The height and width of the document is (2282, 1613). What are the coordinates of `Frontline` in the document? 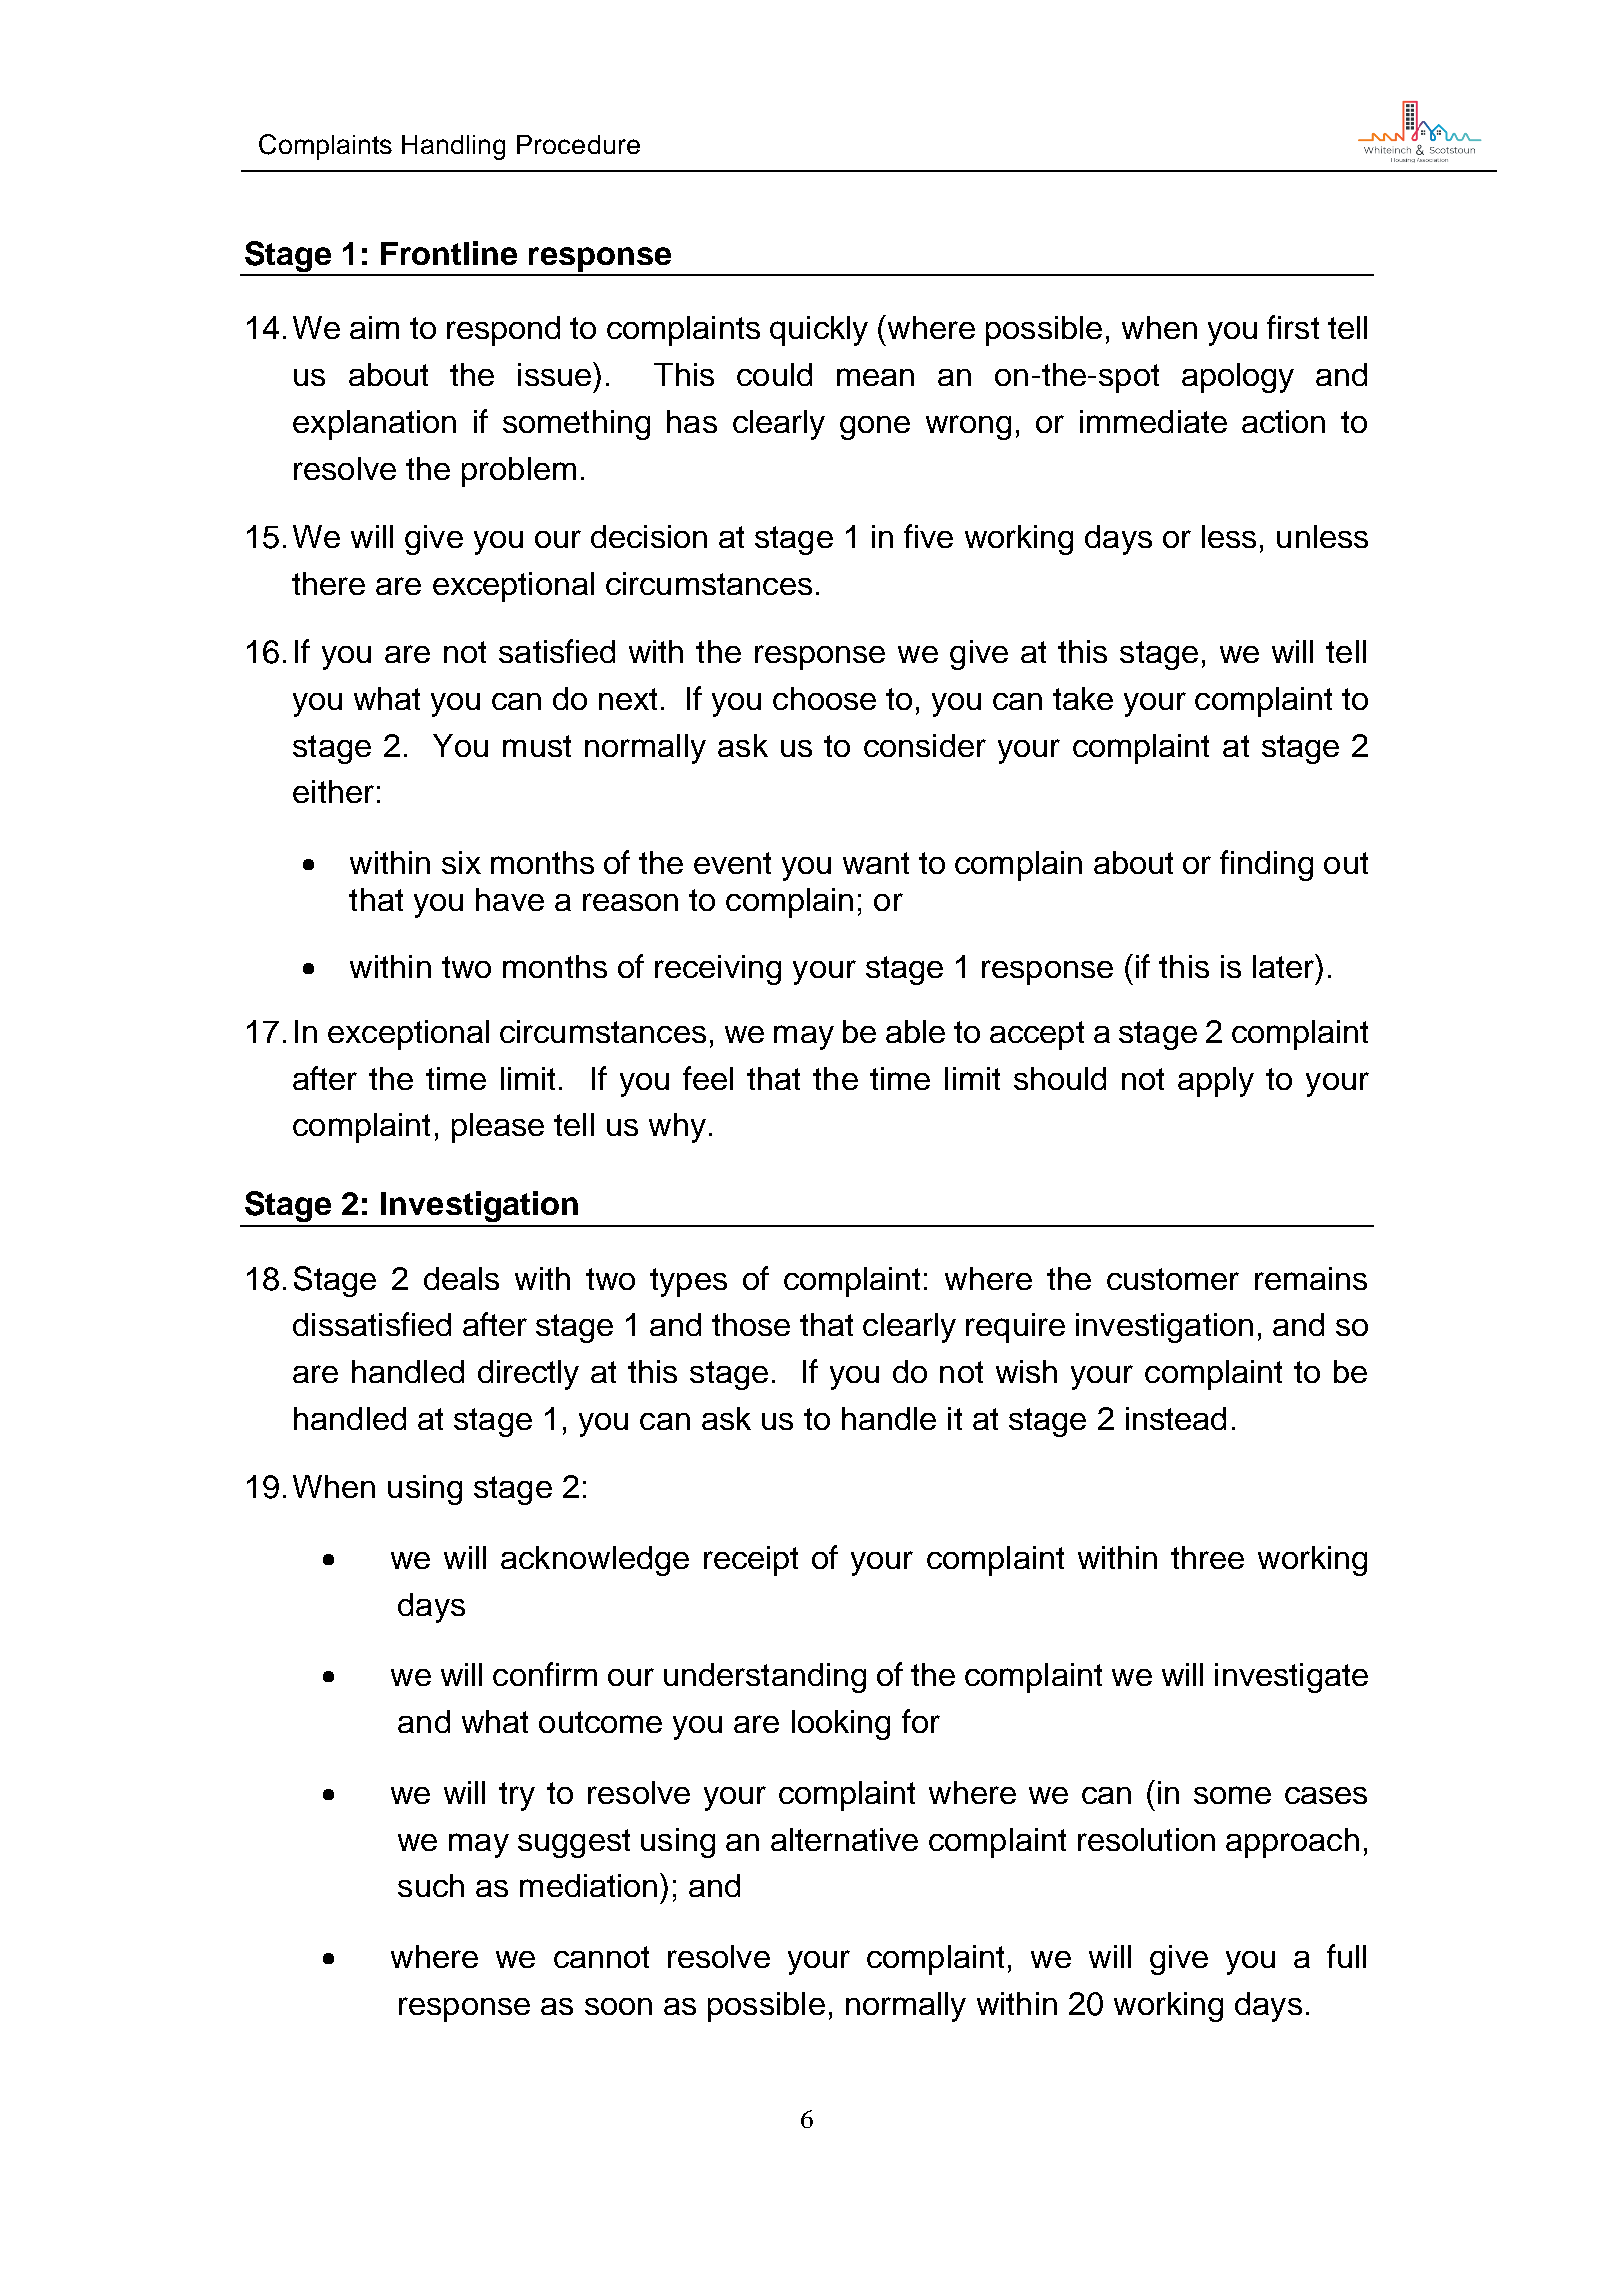 It's located at (449, 253).
